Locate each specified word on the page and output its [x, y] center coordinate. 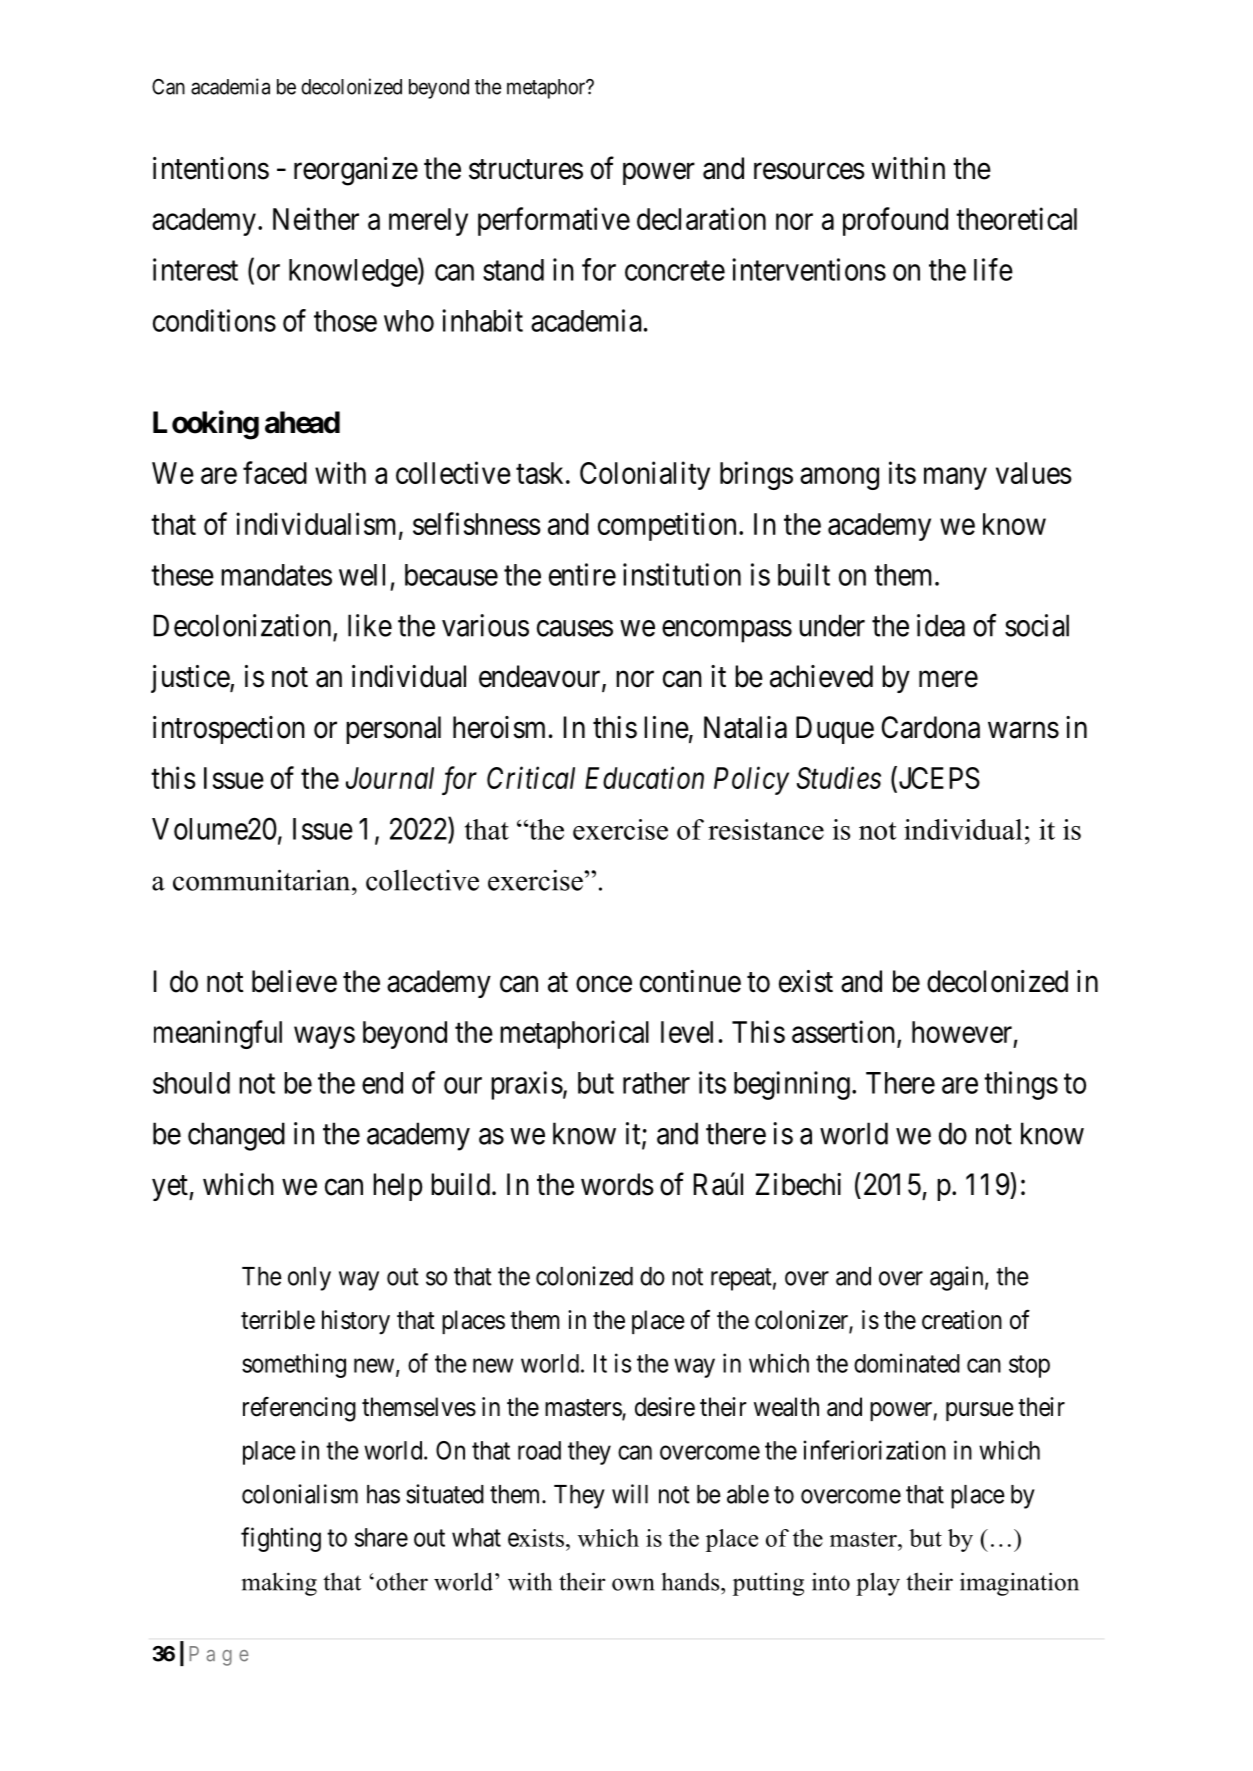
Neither [316, 218]
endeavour [541, 677]
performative [554, 221]
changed [236, 1136]
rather [656, 1083]
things [1021, 1085]
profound [895, 221]
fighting [281, 1539]
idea [941, 625]
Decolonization [244, 626]
